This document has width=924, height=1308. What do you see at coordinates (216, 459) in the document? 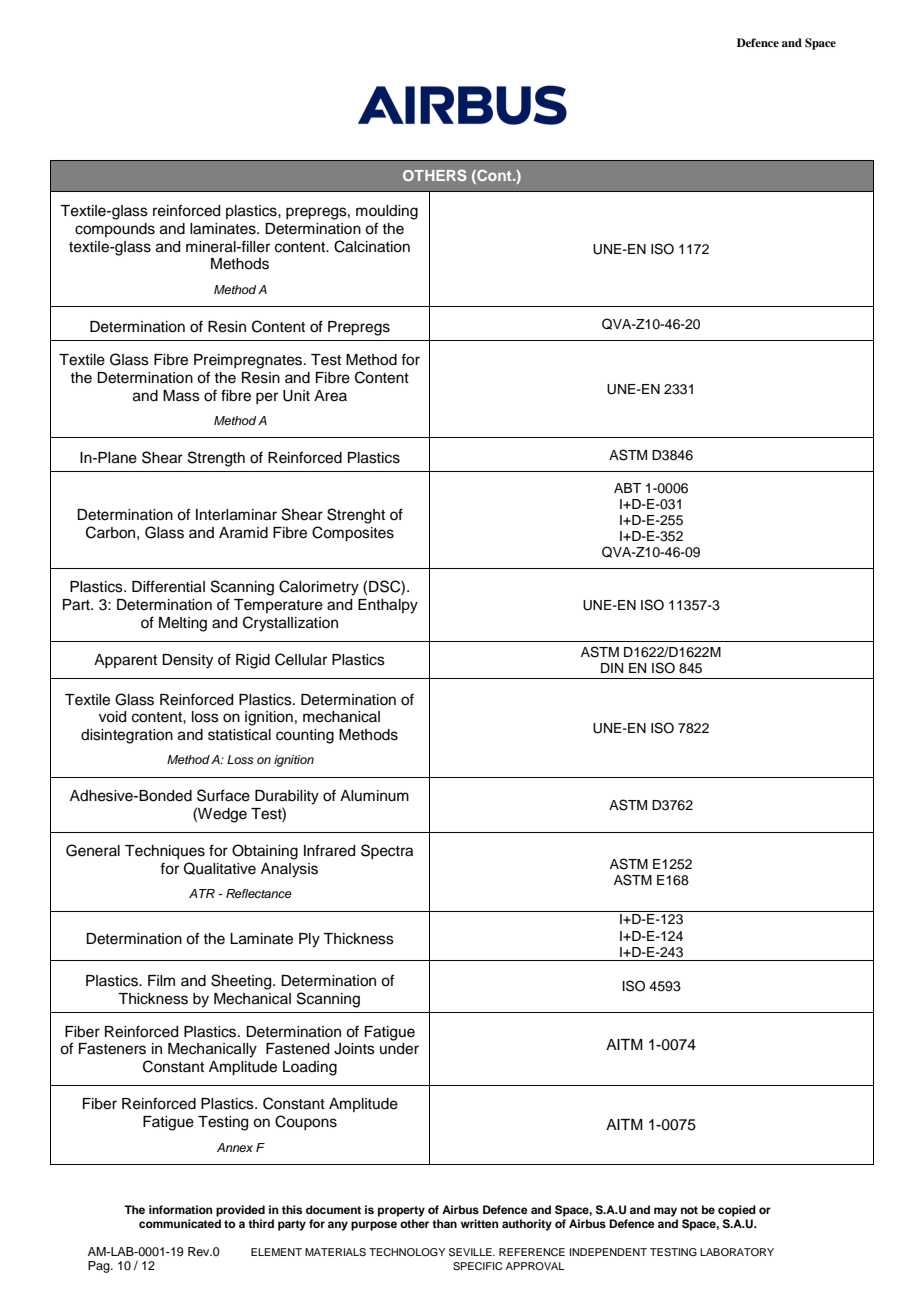
I see `Strength` at bounding box center [216, 459].
